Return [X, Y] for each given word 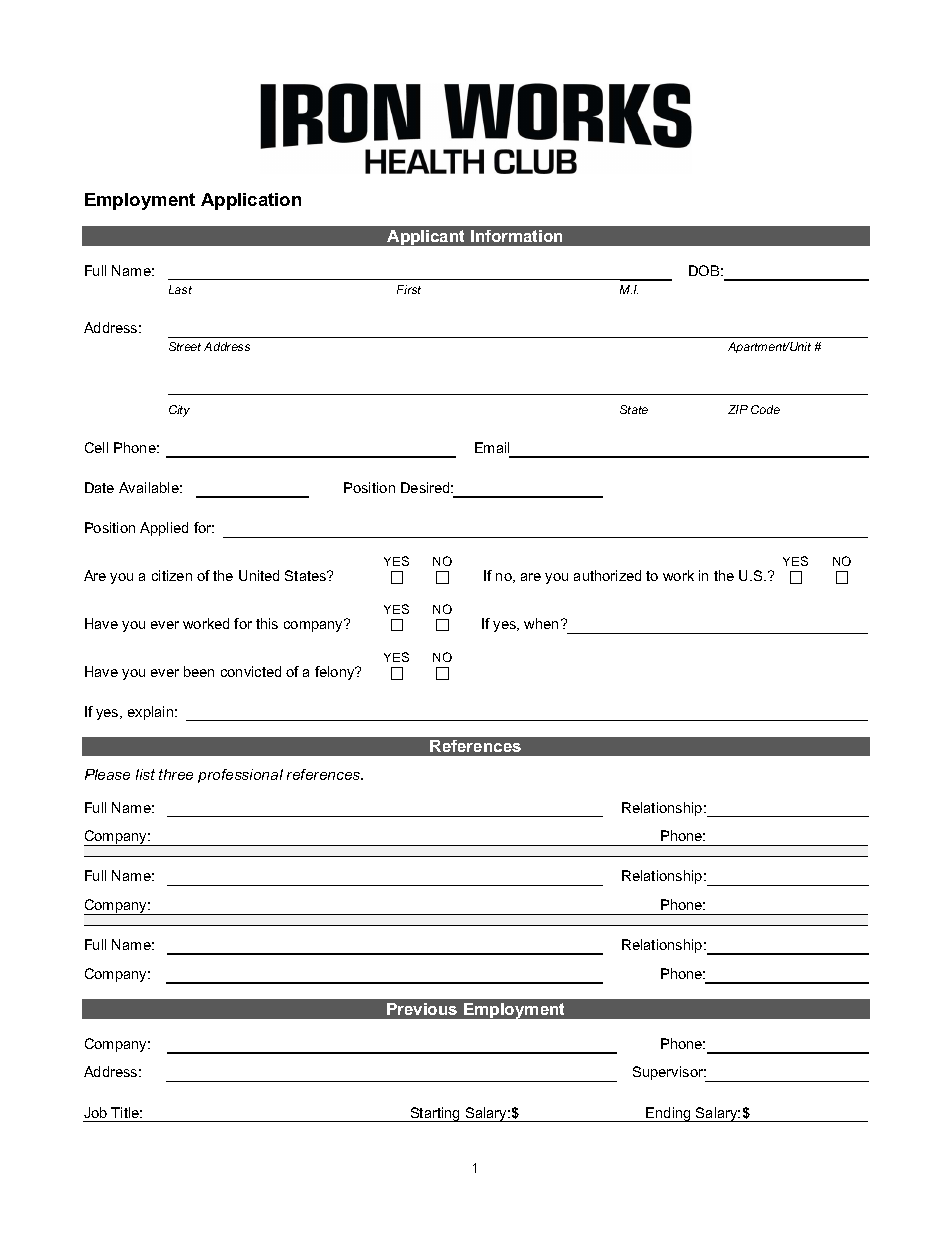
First [409, 289]
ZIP [738, 409]
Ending [669, 1114]
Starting [435, 1114]
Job [95, 1112]
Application [251, 201]
